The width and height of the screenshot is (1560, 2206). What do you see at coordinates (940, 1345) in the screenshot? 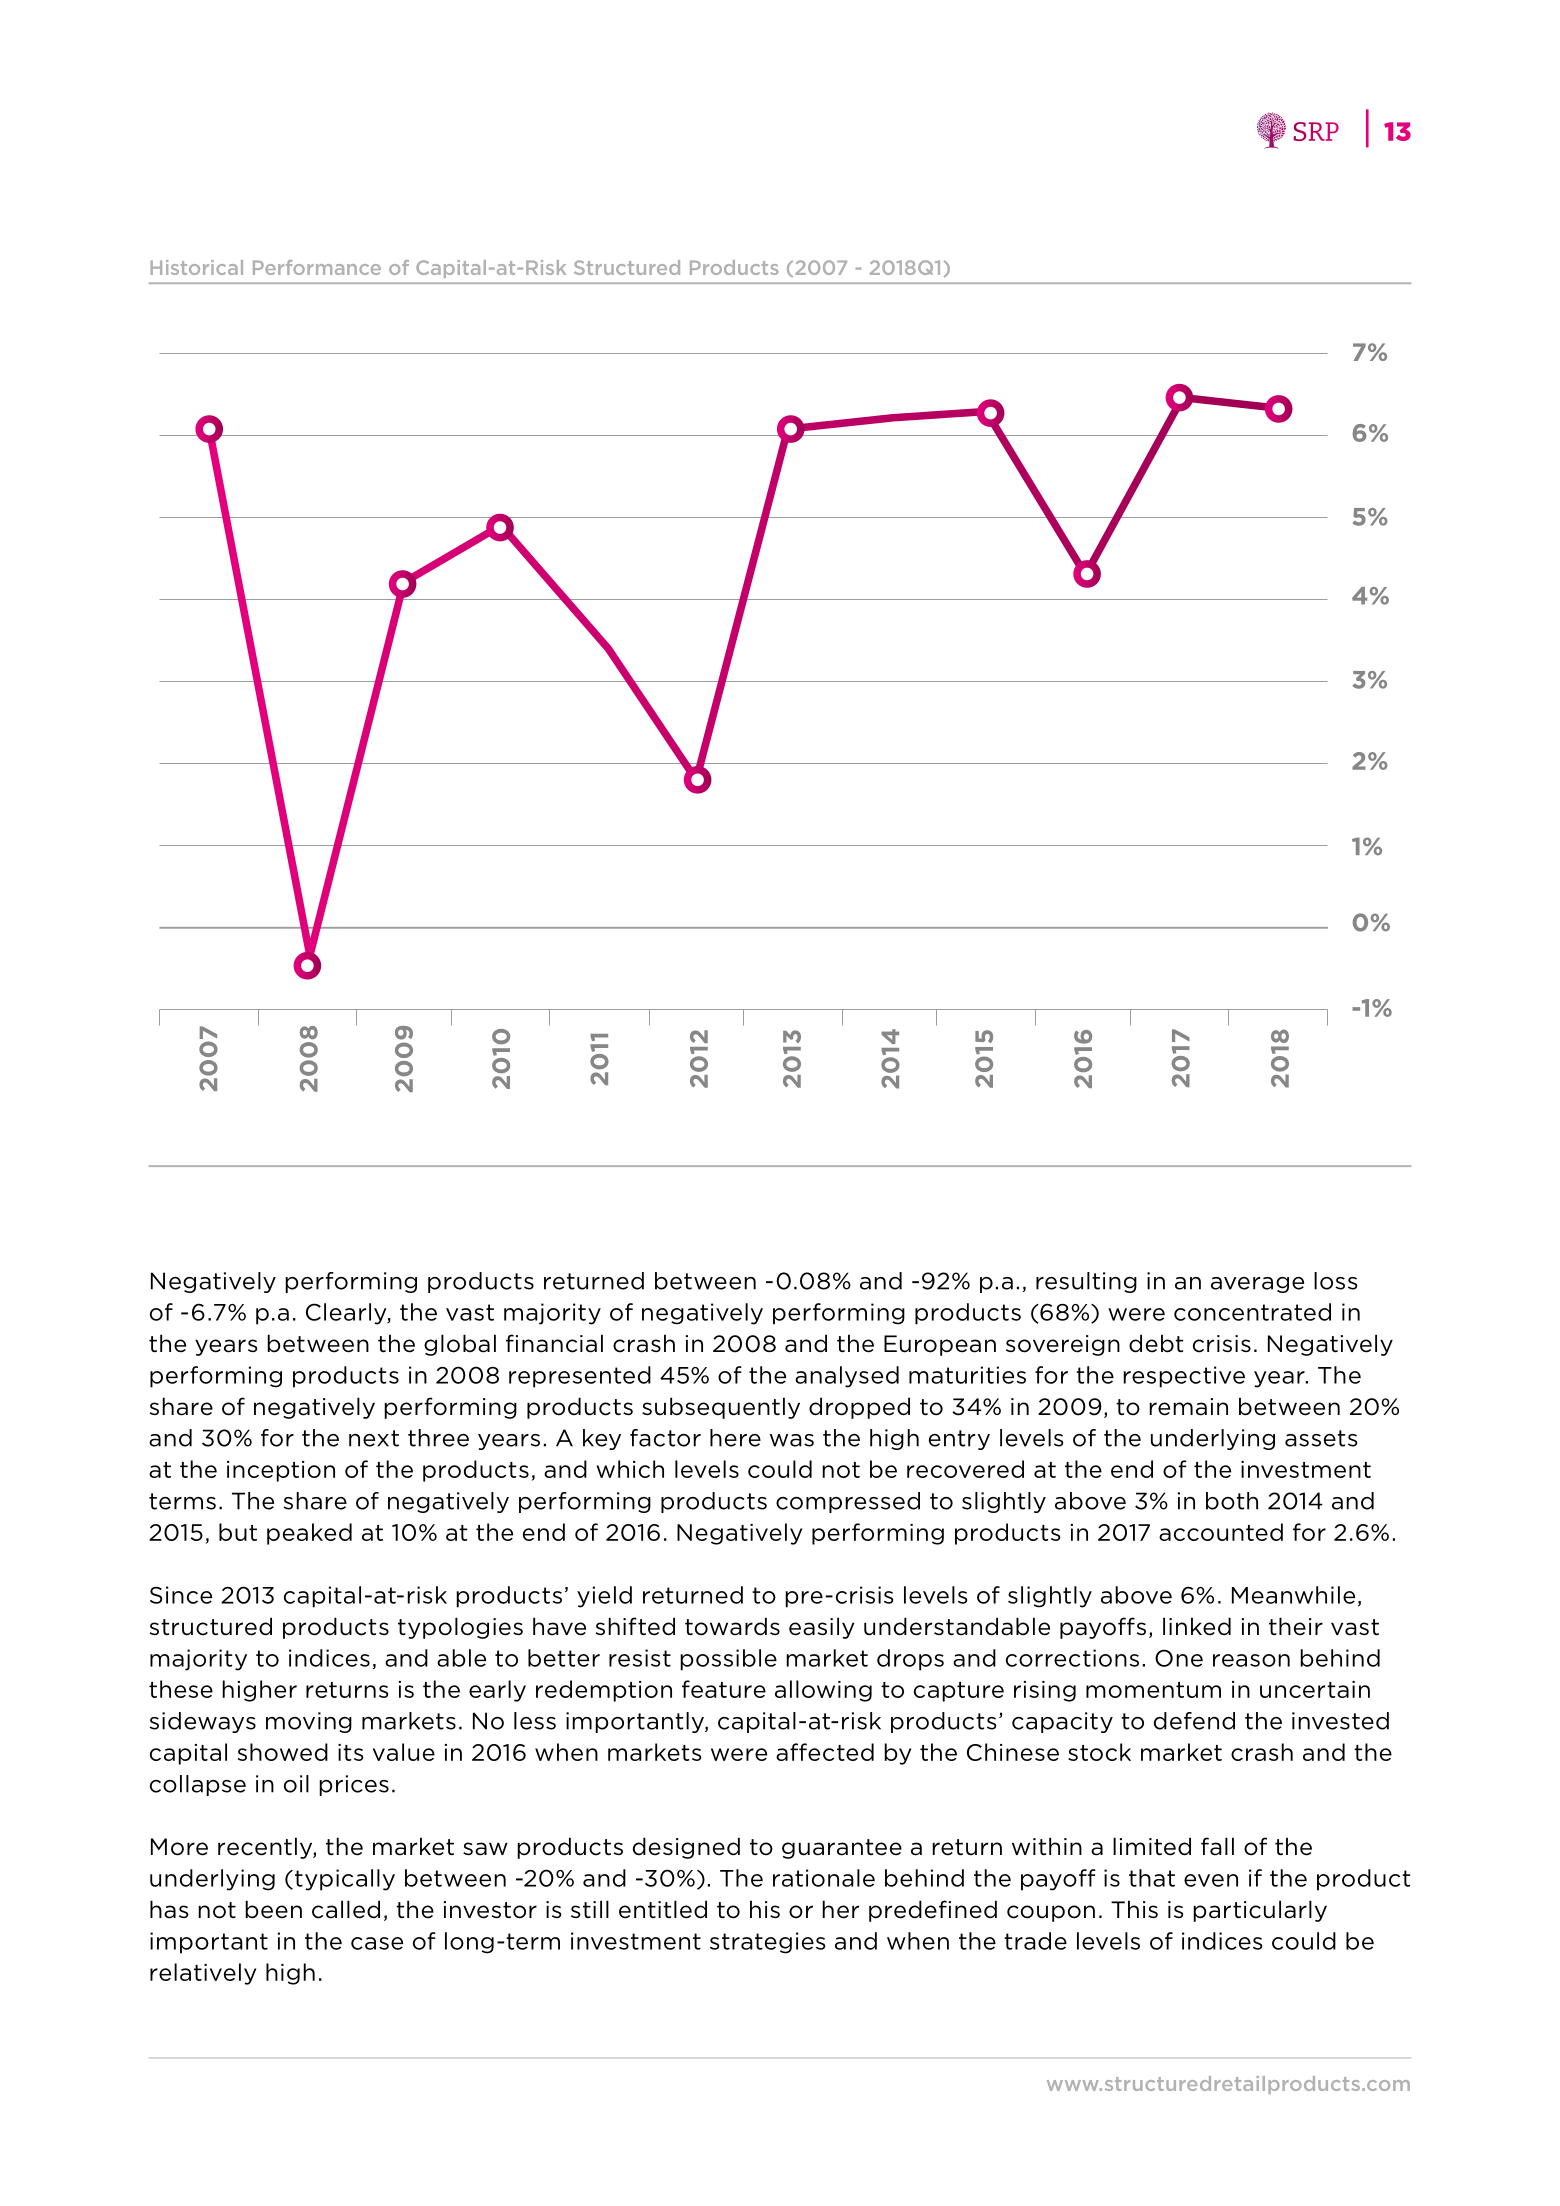
I see `European` at bounding box center [940, 1345].
